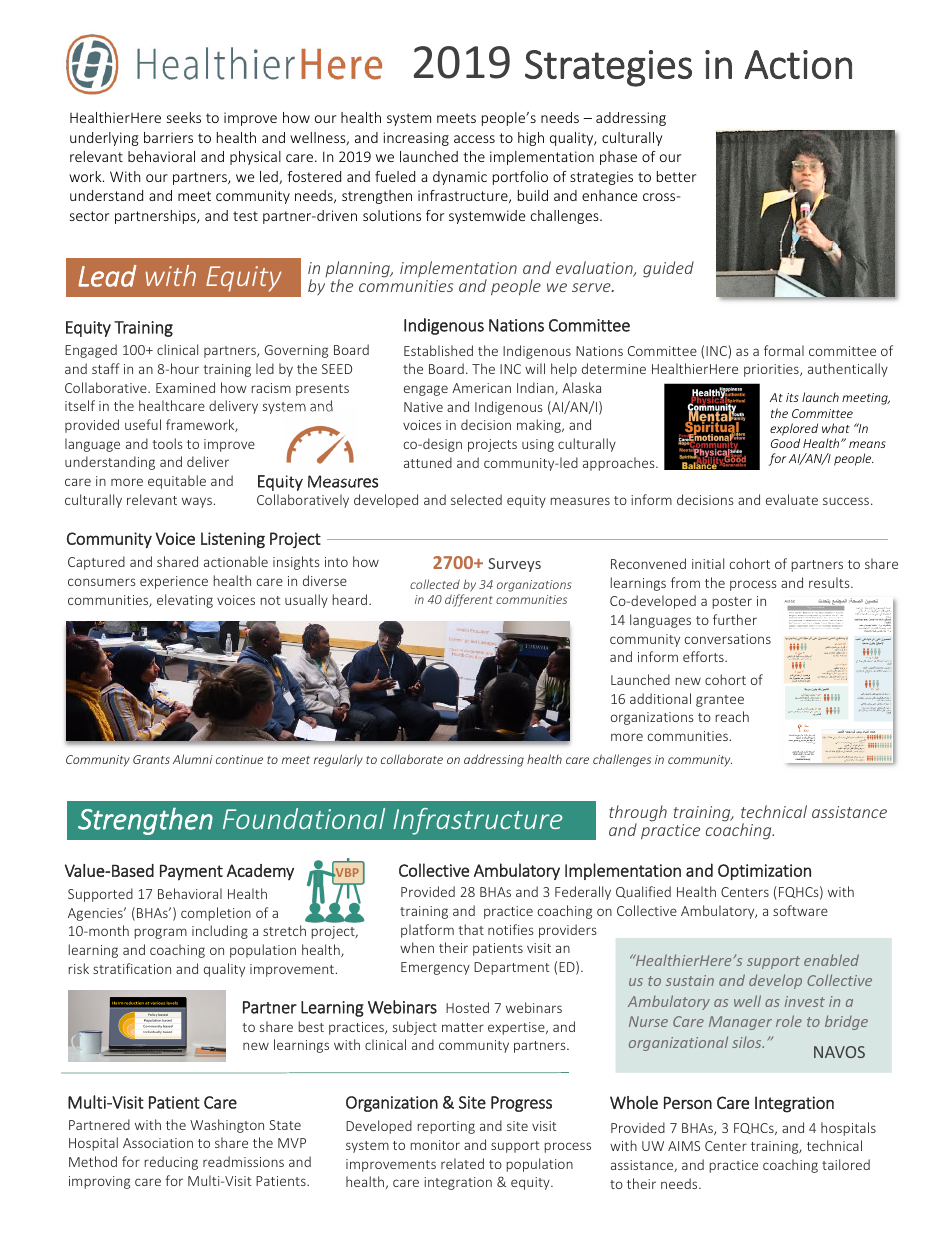 The width and height of the screenshot is (952, 1233). I want to click on different, so click(469, 600).
